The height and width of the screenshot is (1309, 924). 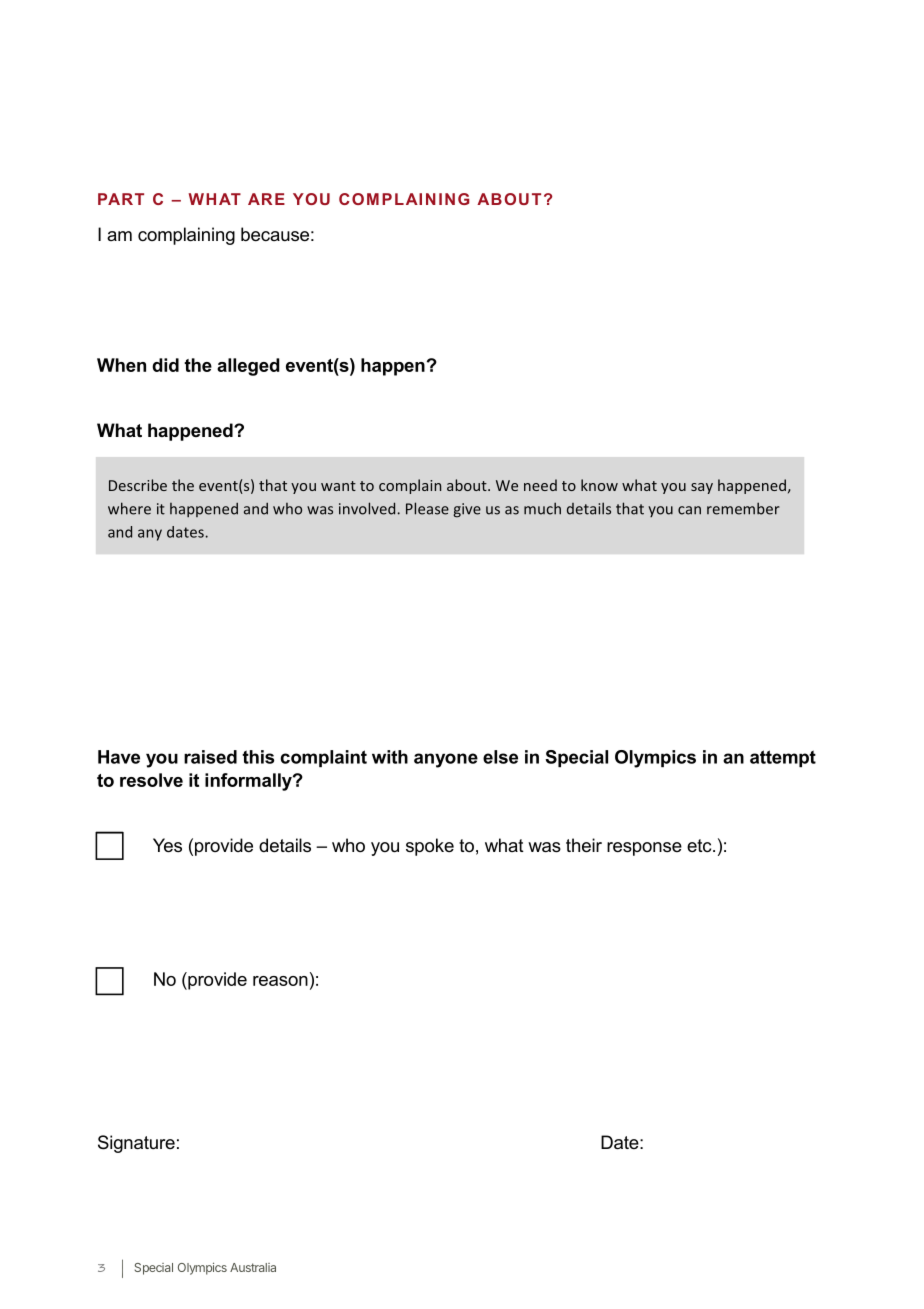 What do you see at coordinates (129, 508) in the screenshot?
I see `where` at bounding box center [129, 508].
